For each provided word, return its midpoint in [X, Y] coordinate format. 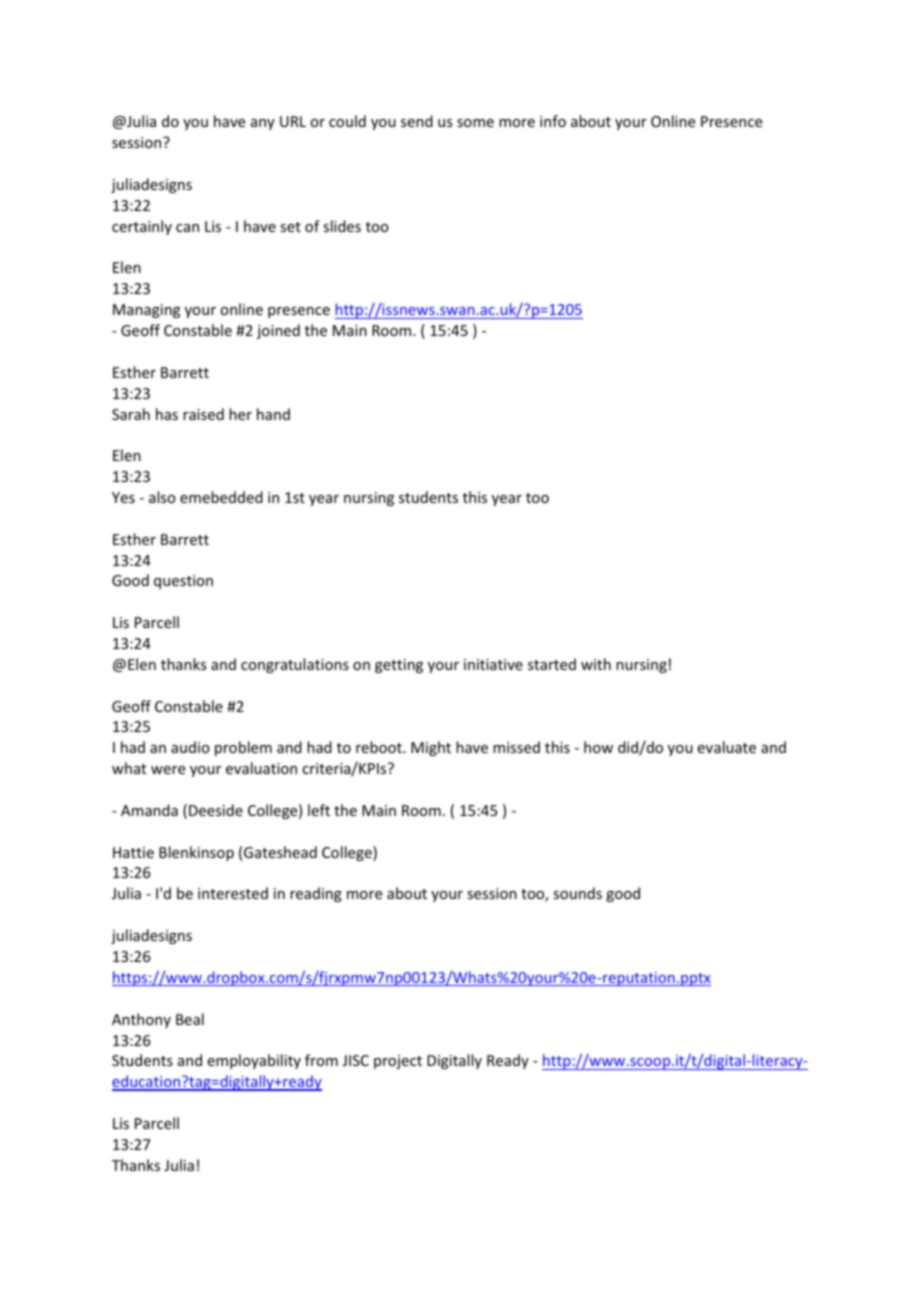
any [263, 124]
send [417, 121]
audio [190, 747]
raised [203, 414]
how [598, 747]
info [553, 121]
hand [273, 414]
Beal [190, 1019]
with [596, 664]
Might [431, 748]
